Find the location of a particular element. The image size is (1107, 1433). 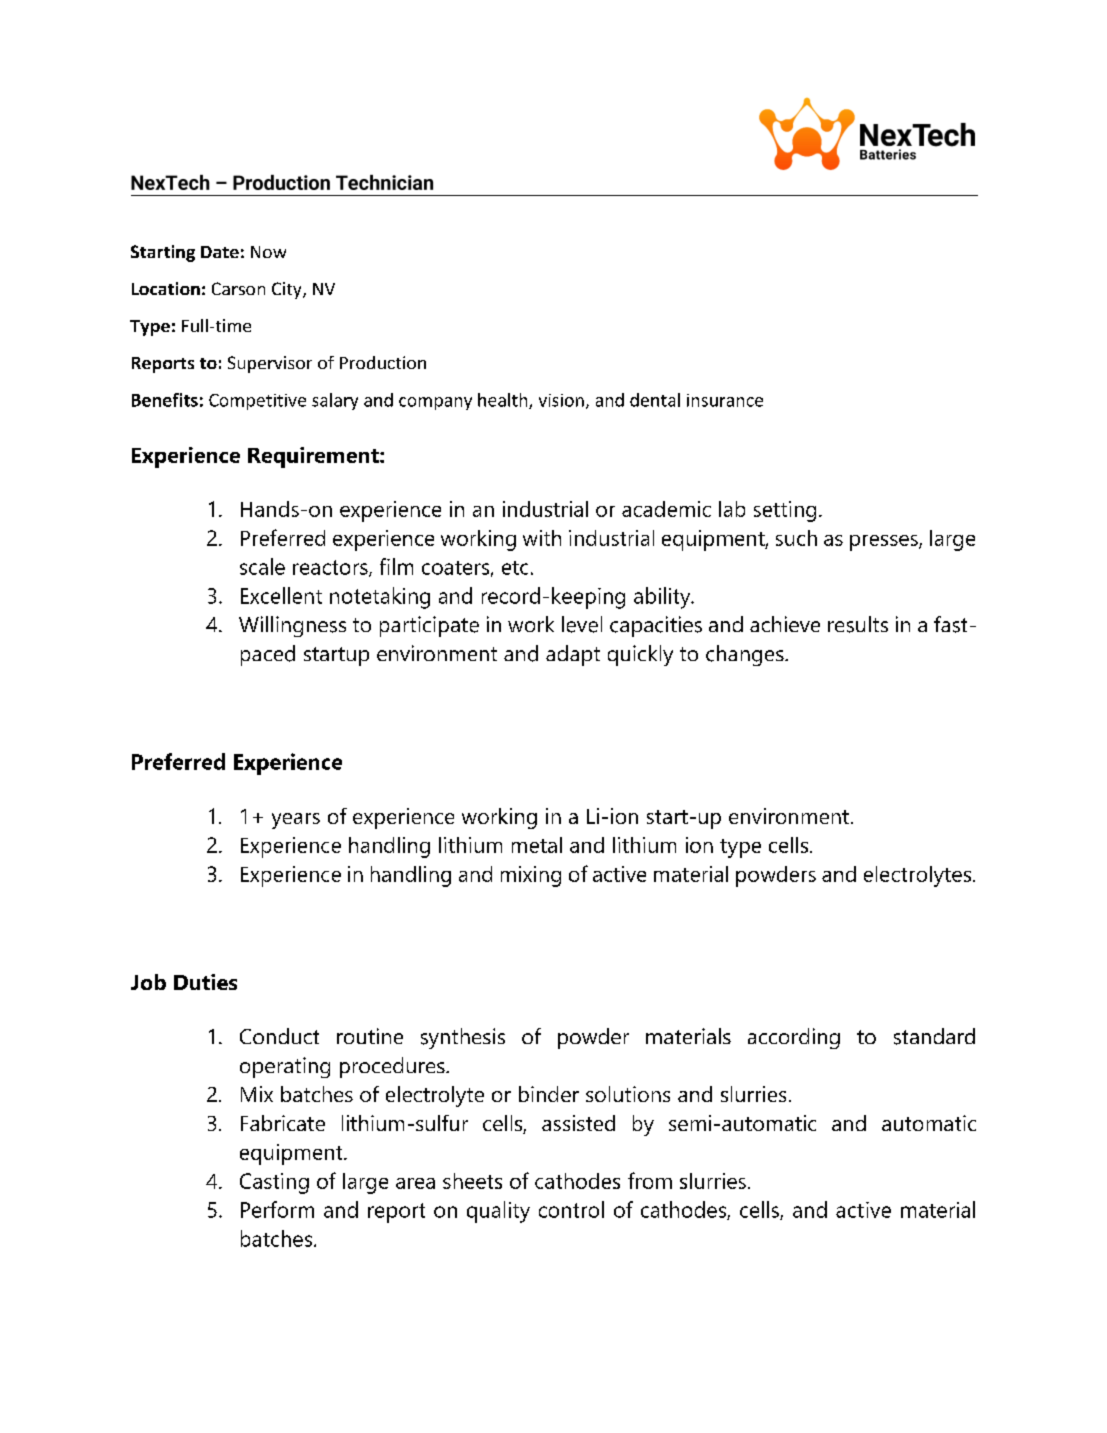

control is located at coordinates (571, 1209).
